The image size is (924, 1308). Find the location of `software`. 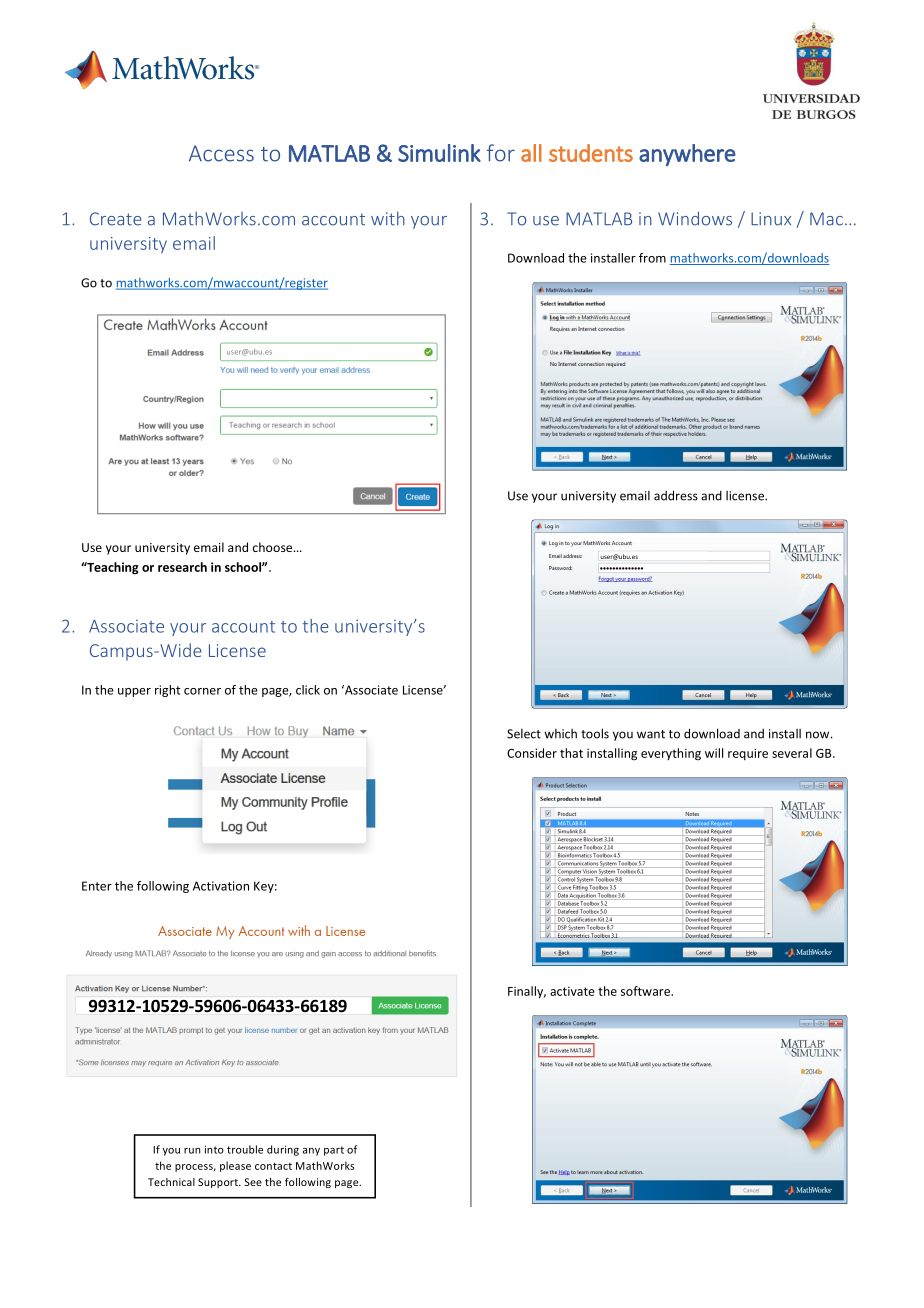

software is located at coordinates (646, 991).
